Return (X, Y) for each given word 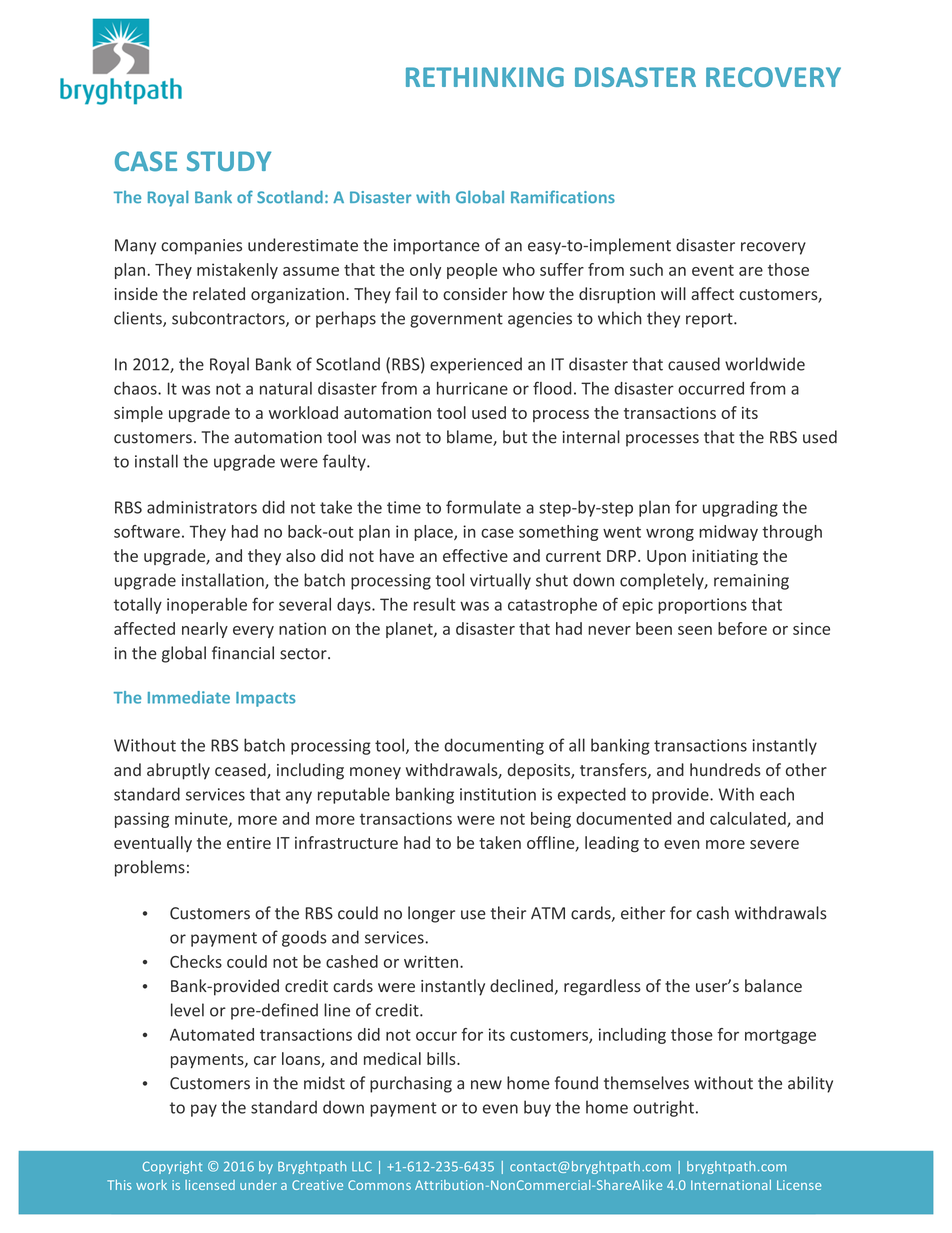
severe (774, 844)
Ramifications (563, 197)
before (742, 628)
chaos (136, 388)
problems (150, 868)
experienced (476, 365)
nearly (205, 630)
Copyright (172, 1167)
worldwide (765, 364)
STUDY (229, 161)
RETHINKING (485, 77)
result (435, 604)
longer (431, 914)
